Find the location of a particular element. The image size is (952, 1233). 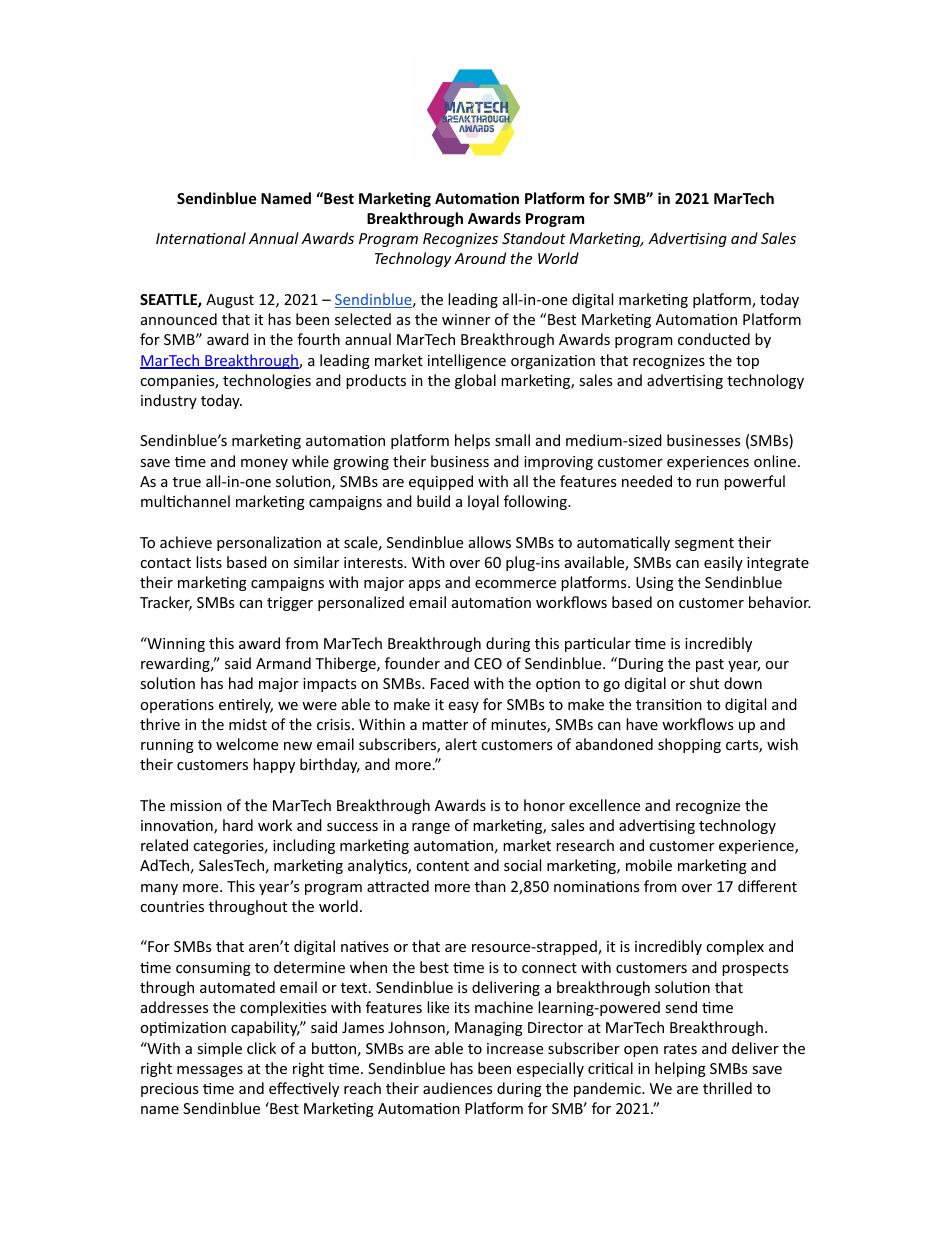

past is located at coordinates (710, 665).
